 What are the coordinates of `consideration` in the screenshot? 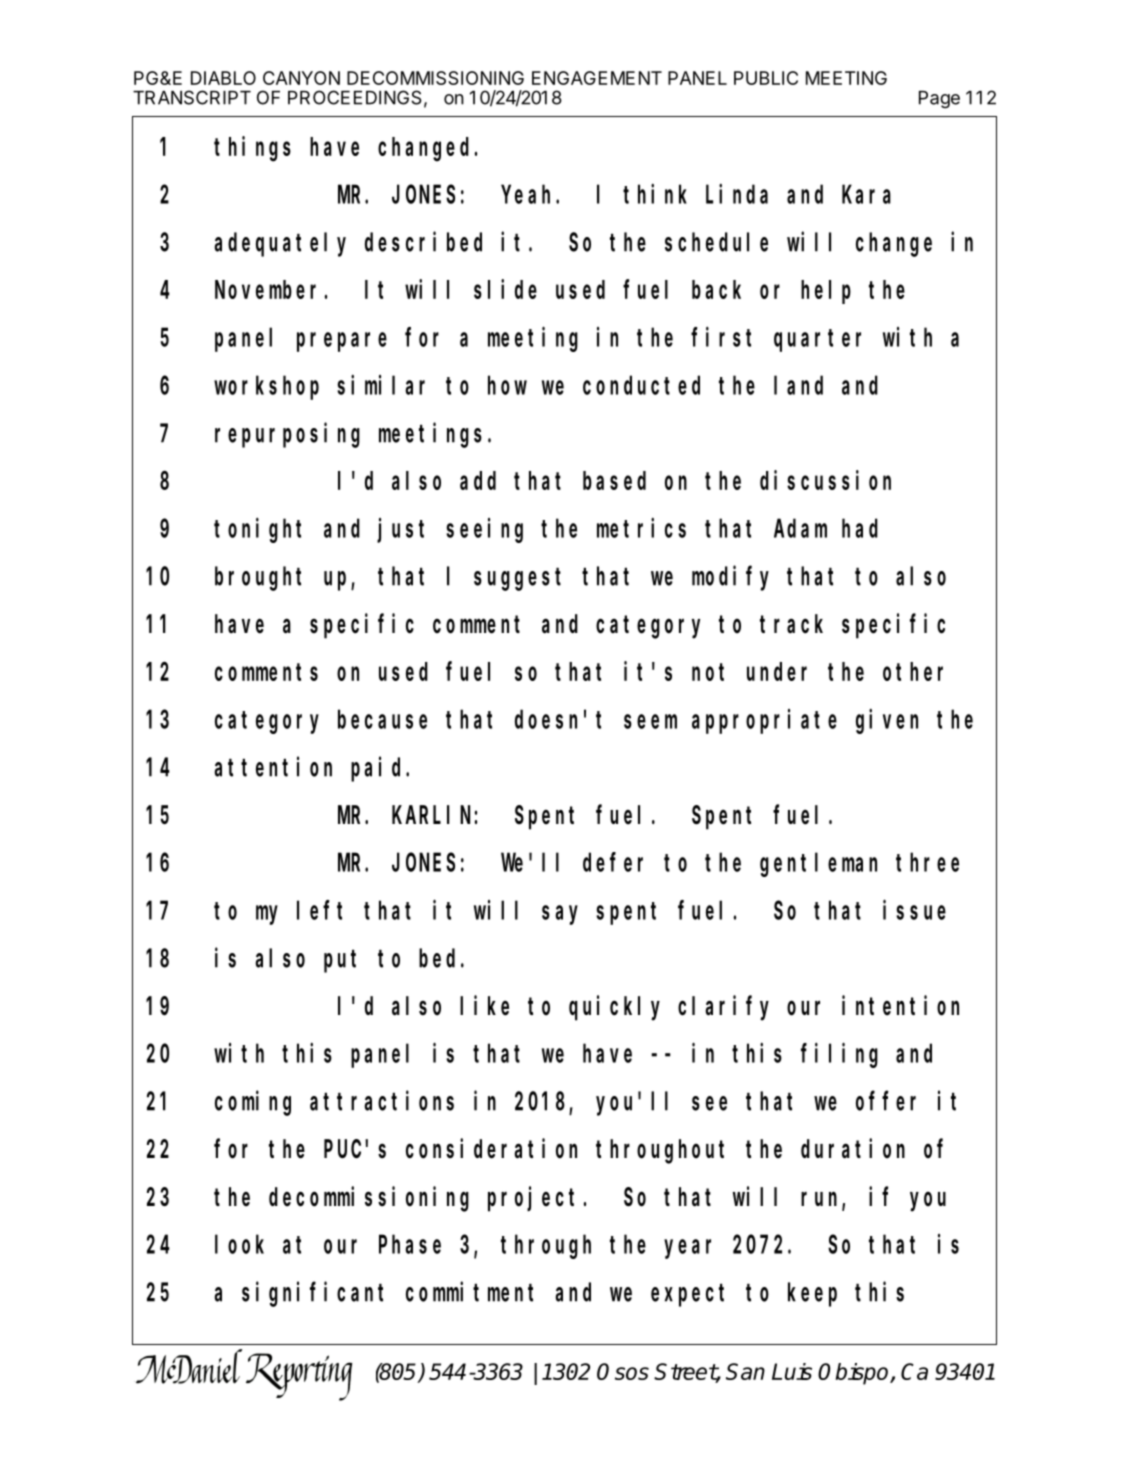 It's located at (491, 1149).
